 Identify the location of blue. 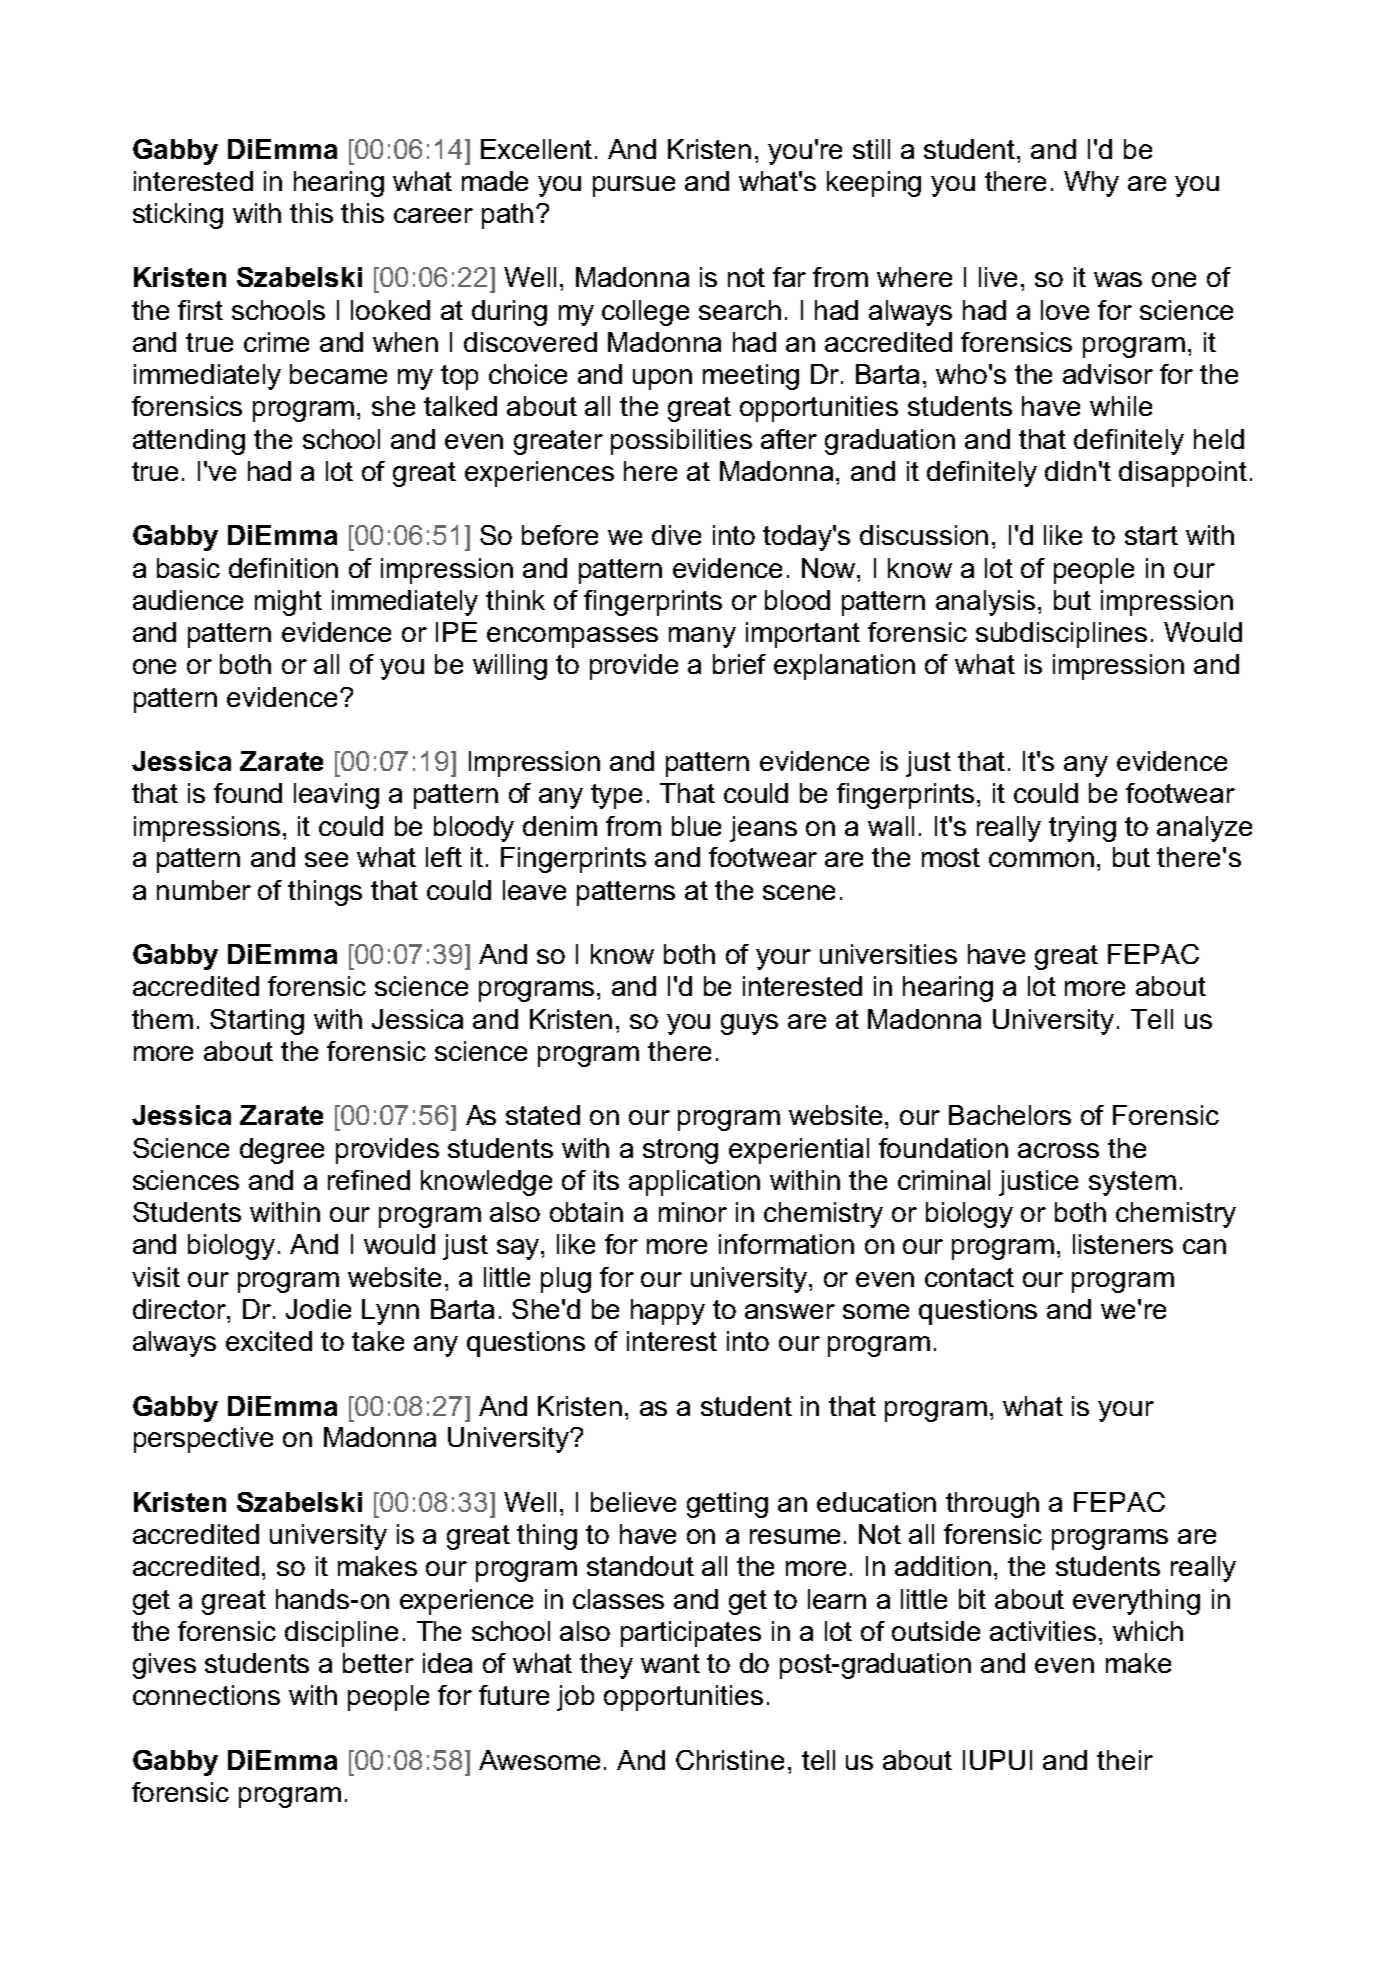
(696, 826).
